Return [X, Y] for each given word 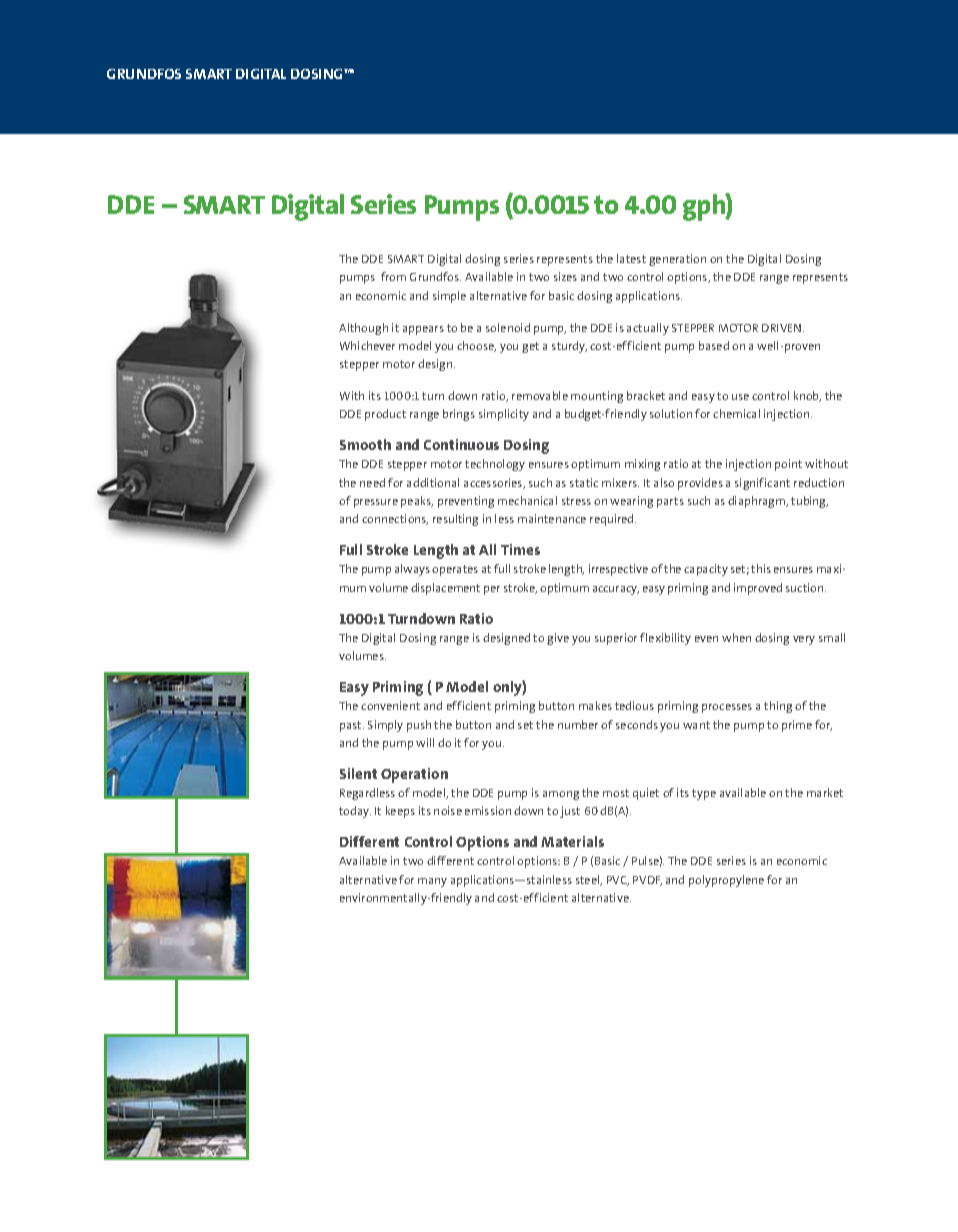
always [412, 570]
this [761, 568]
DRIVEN [783, 328]
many [432, 882]
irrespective [618, 570]
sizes [565, 276]
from [393, 276]
